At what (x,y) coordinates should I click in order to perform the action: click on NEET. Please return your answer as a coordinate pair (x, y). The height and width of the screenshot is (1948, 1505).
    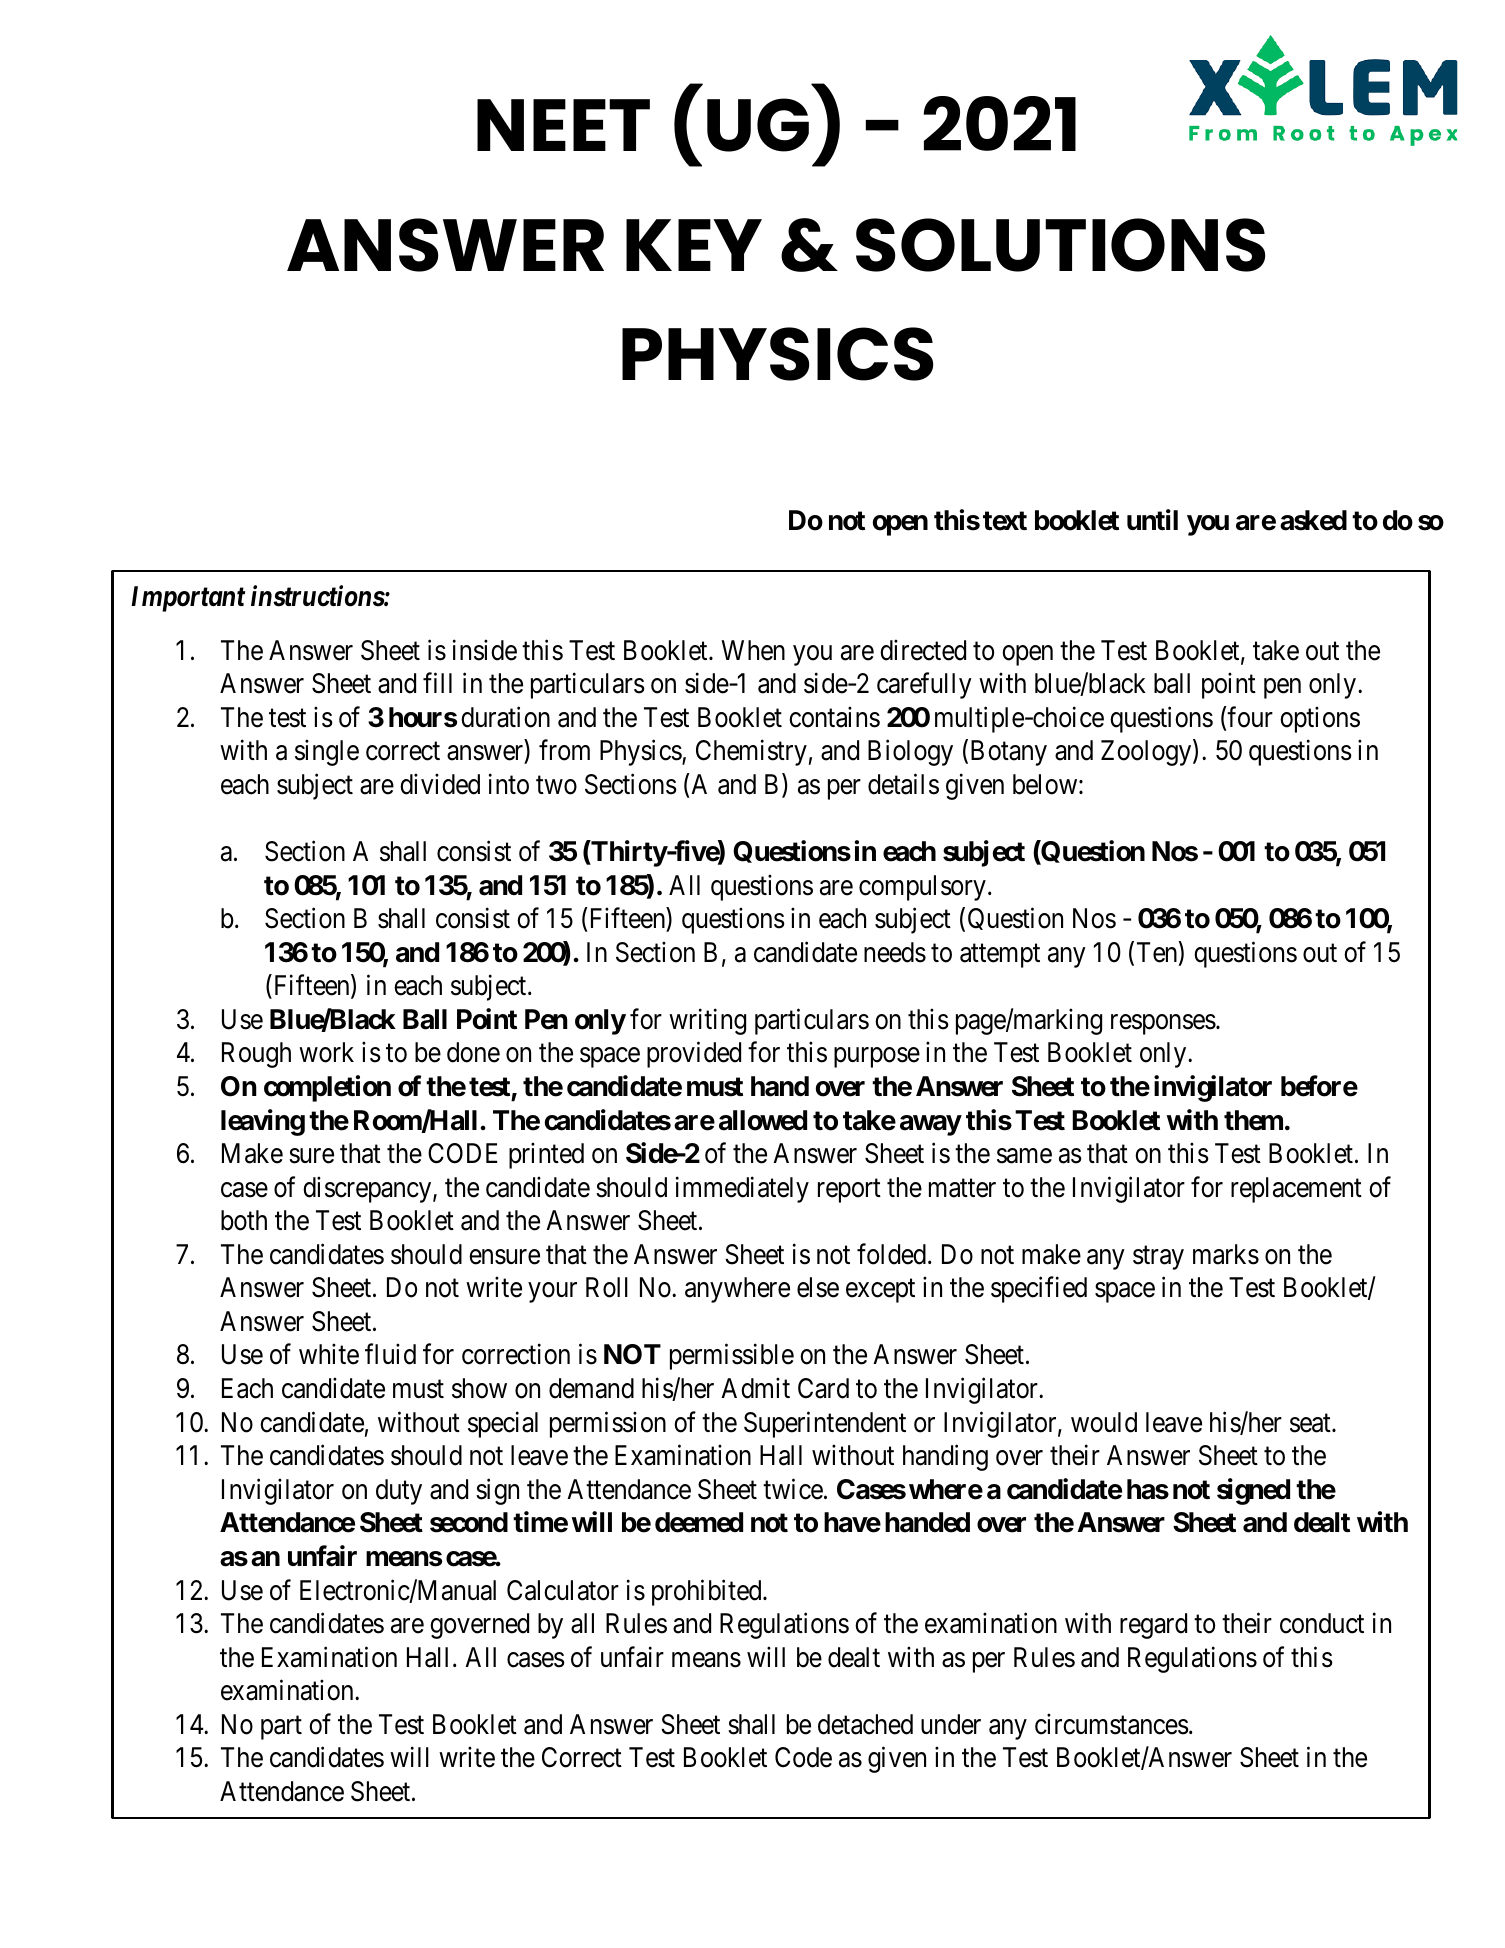
    Looking at the image, I should click on (563, 125).
